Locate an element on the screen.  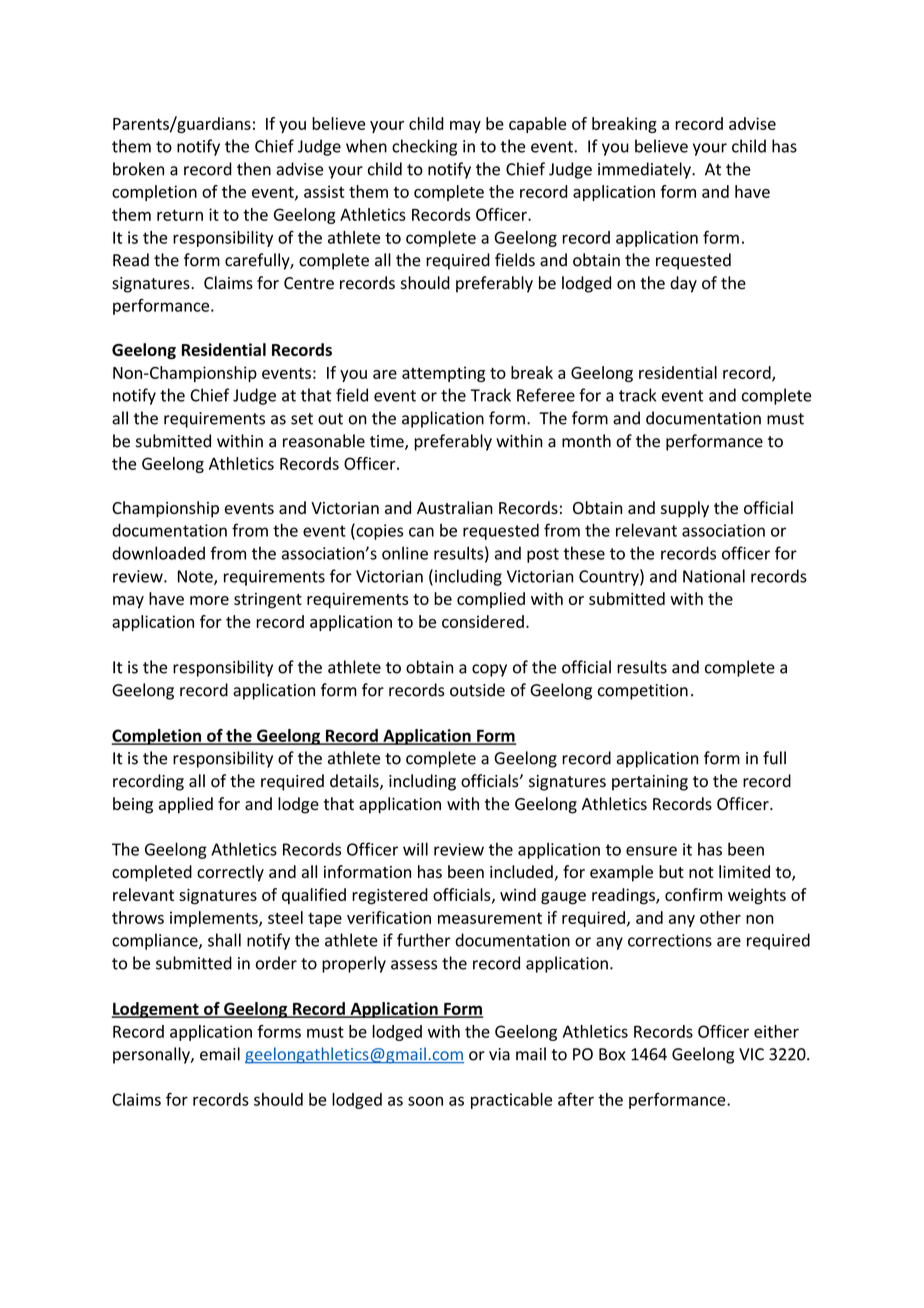
immediately is located at coordinates (645, 170).
